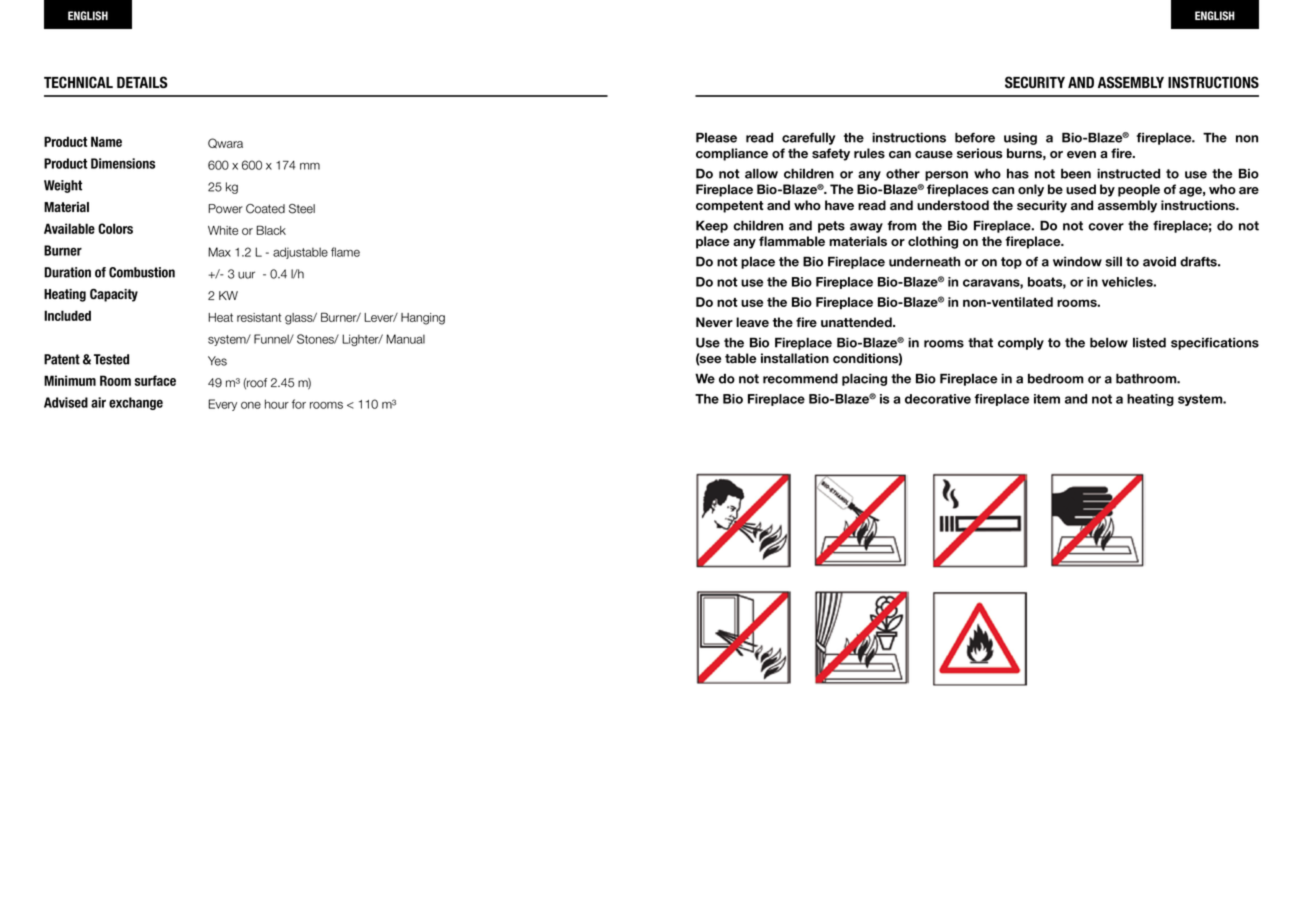 The width and height of the screenshot is (1303, 924). What do you see at coordinates (219, 252) in the screenshot?
I see `Max` at bounding box center [219, 252].
